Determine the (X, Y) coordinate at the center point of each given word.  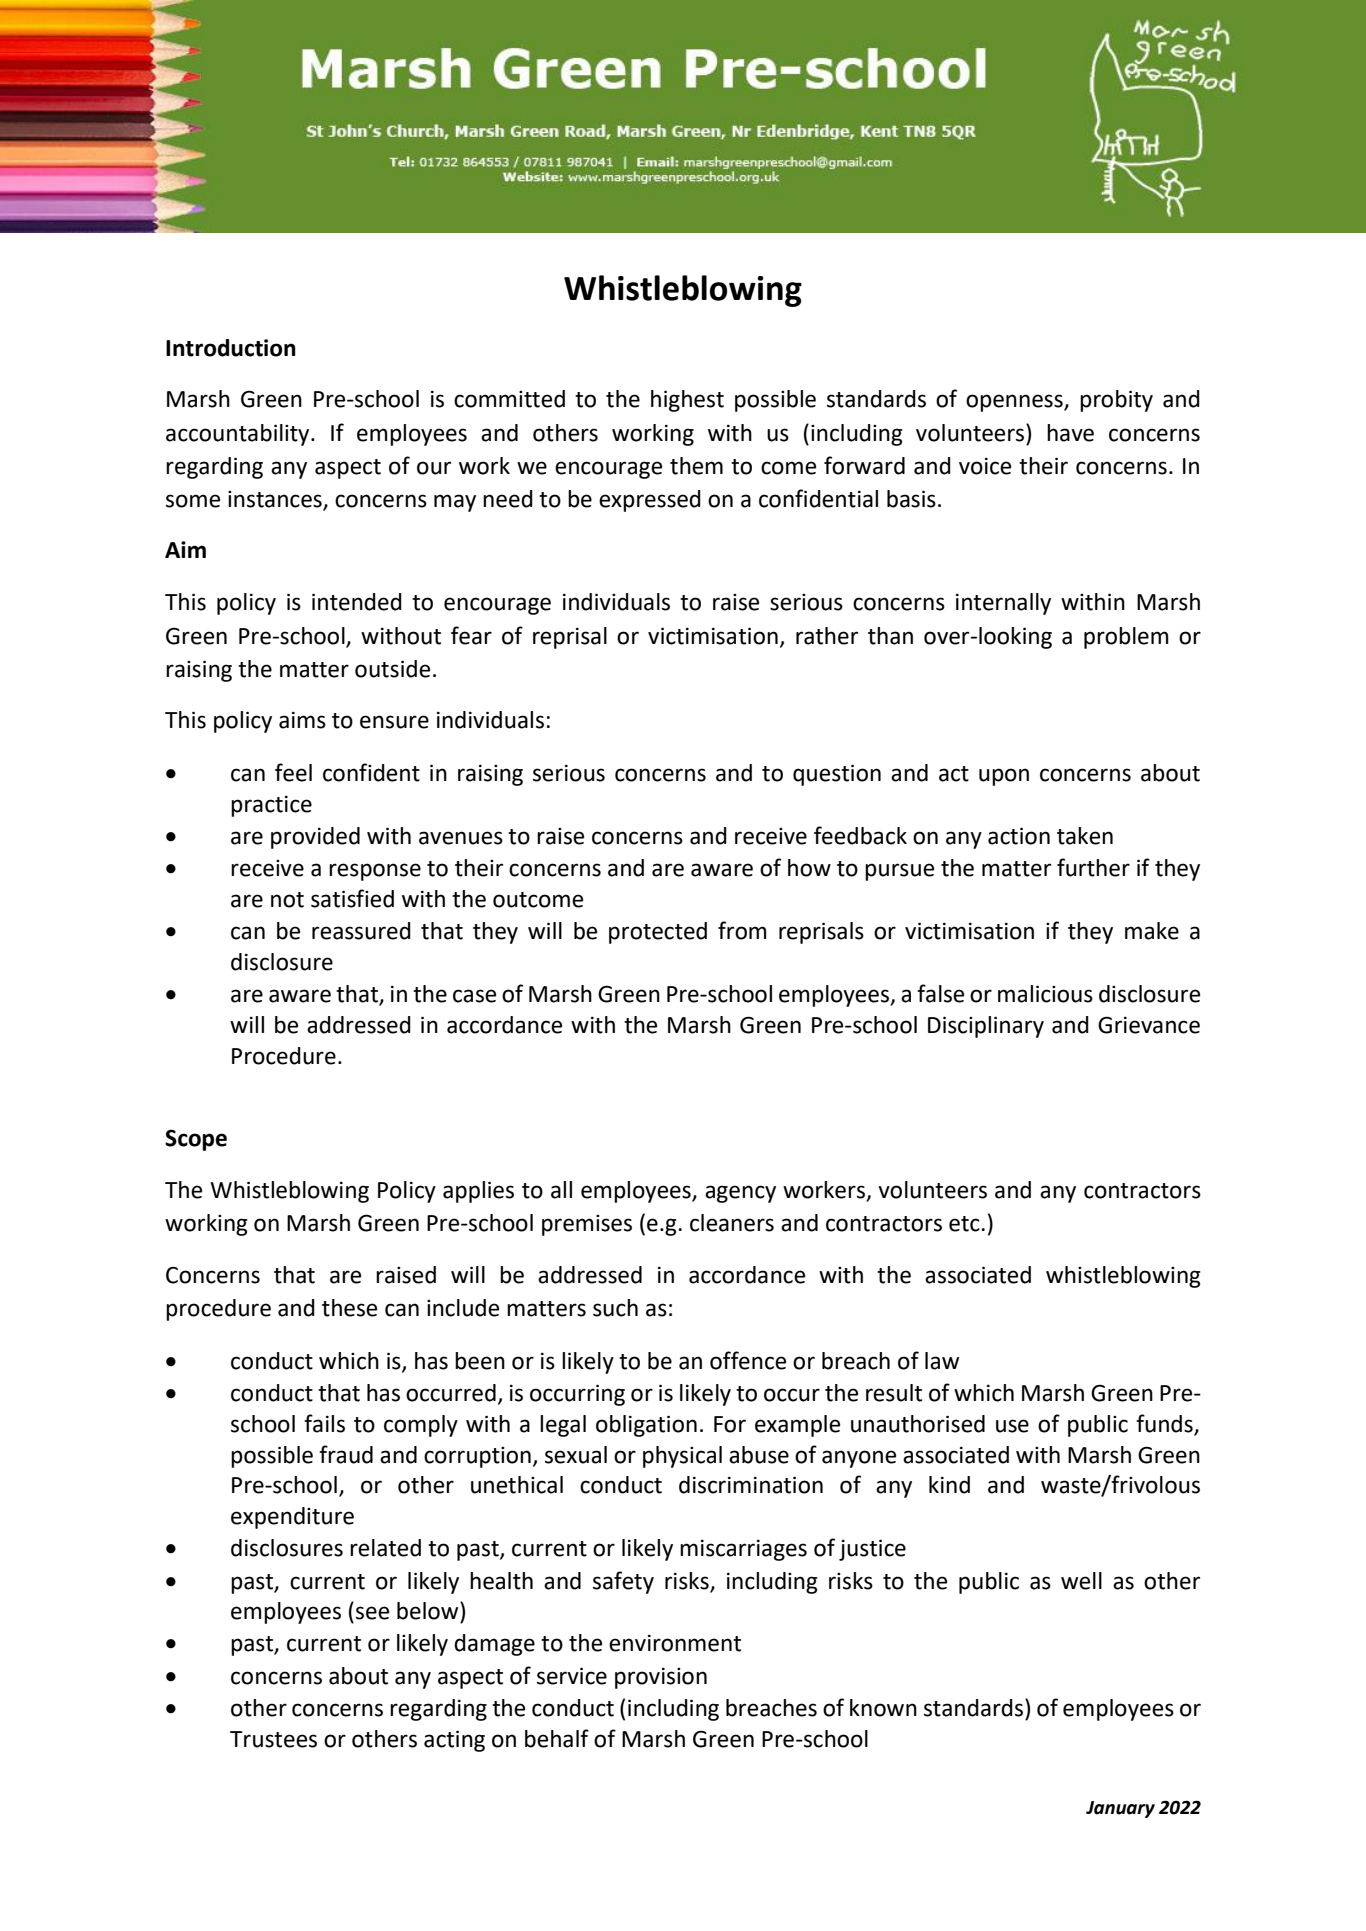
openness (1015, 403)
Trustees (273, 1739)
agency (740, 1194)
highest (687, 401)
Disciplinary (986, 1027)
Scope (196, 1140)
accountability (239, 435)
